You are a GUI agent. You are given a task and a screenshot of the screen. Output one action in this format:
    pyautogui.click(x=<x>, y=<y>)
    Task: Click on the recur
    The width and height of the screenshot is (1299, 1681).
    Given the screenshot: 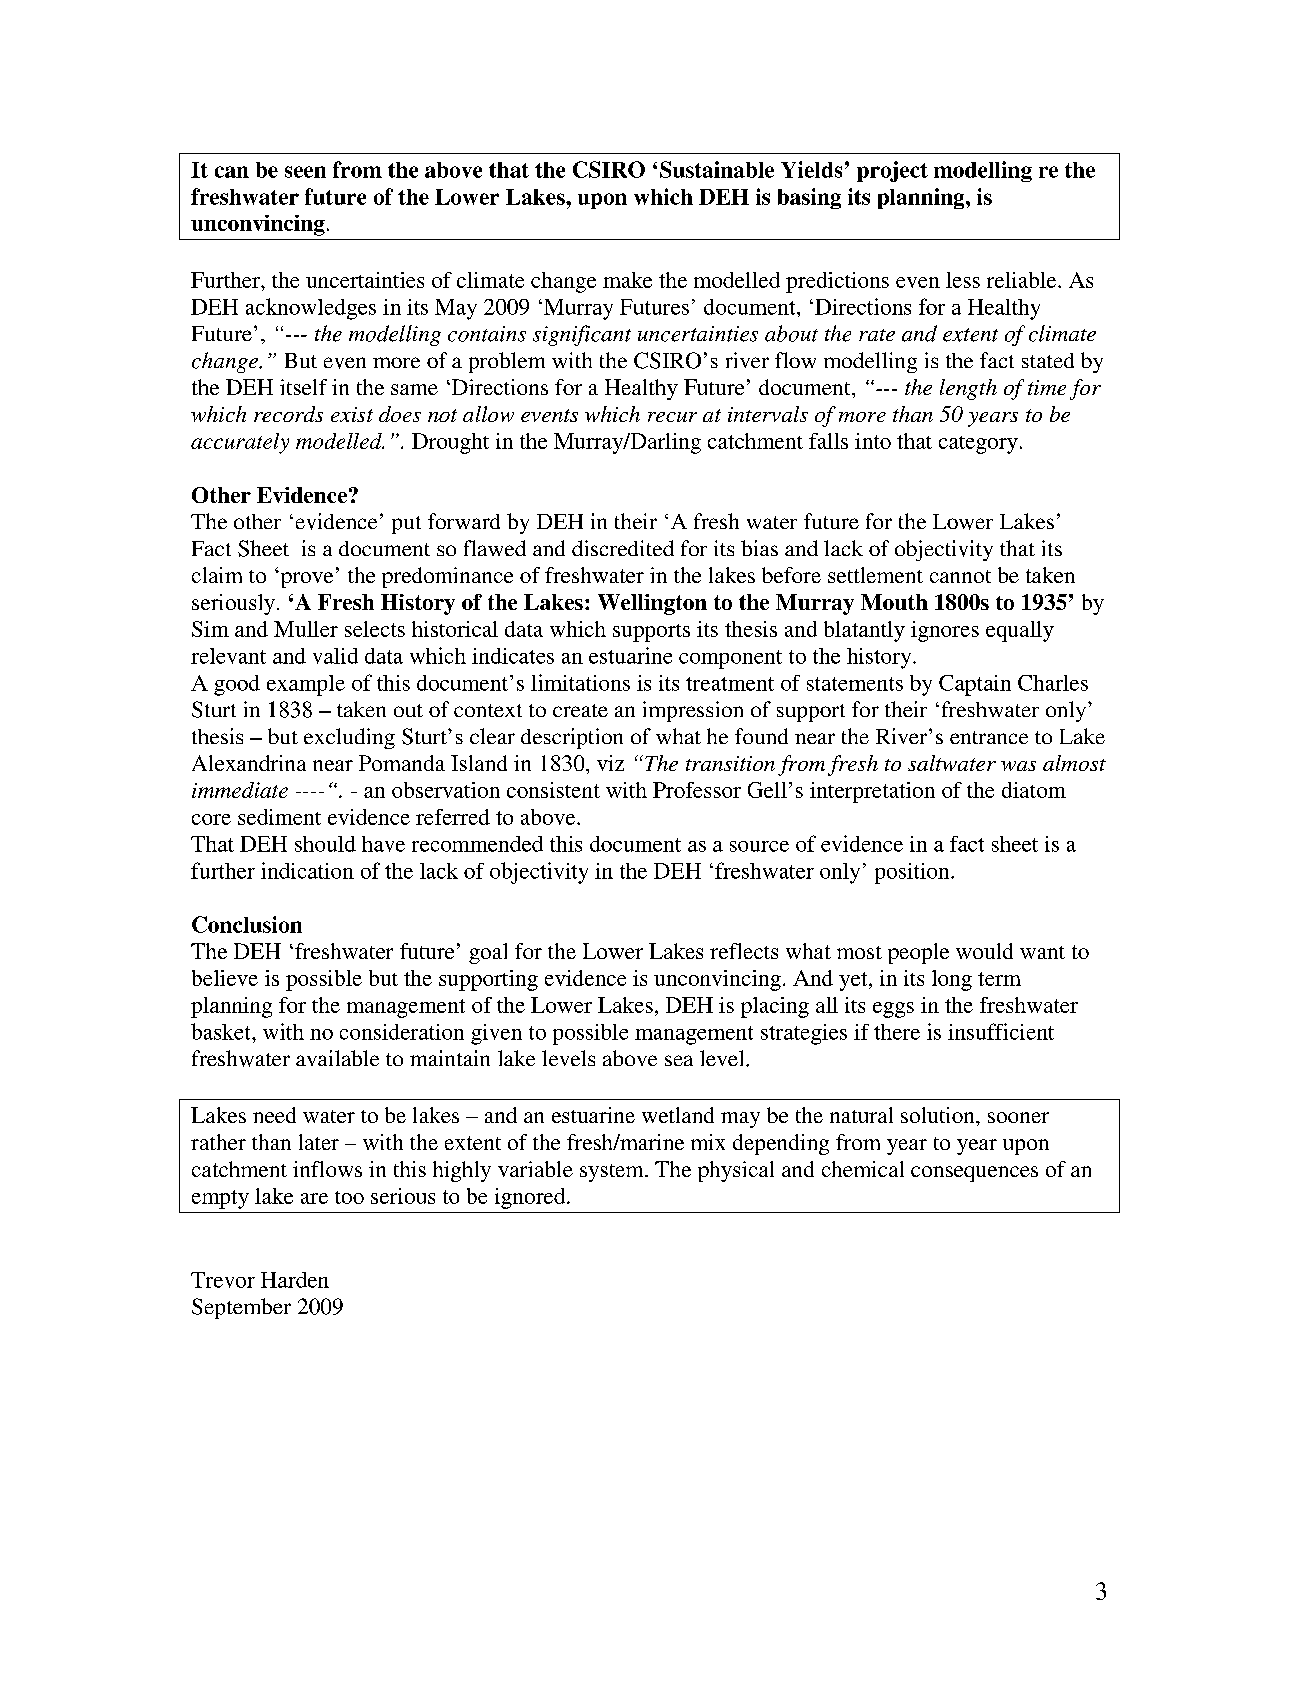 What is the action you would take?
    pyautogui.click(x=672, y=417)
